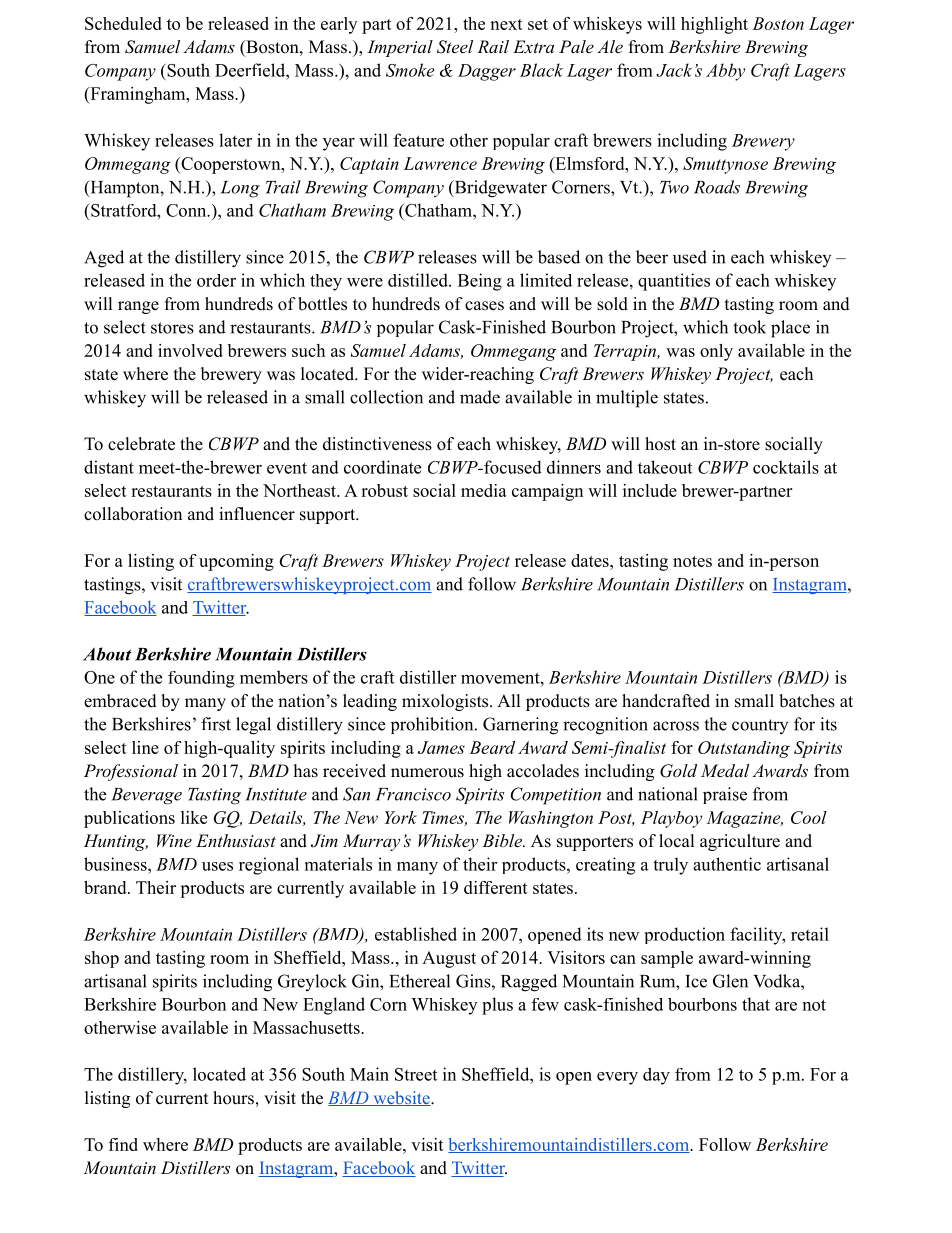  I want to click on involved, so click(190, 350).
